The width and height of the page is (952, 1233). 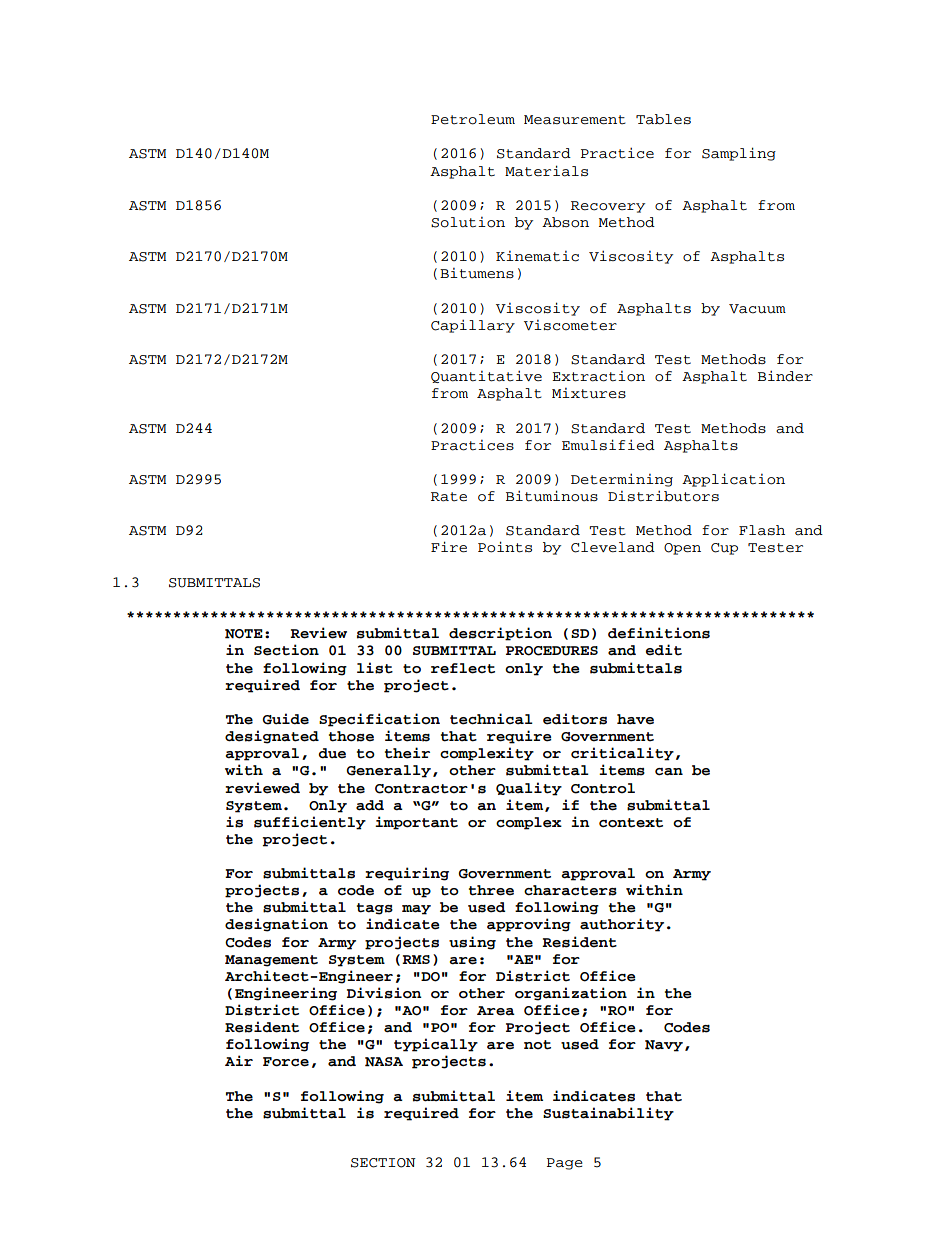 What do you see at coordinates (546, 171) in the page?
I see `Materials` at bounding box center [546, 171].
